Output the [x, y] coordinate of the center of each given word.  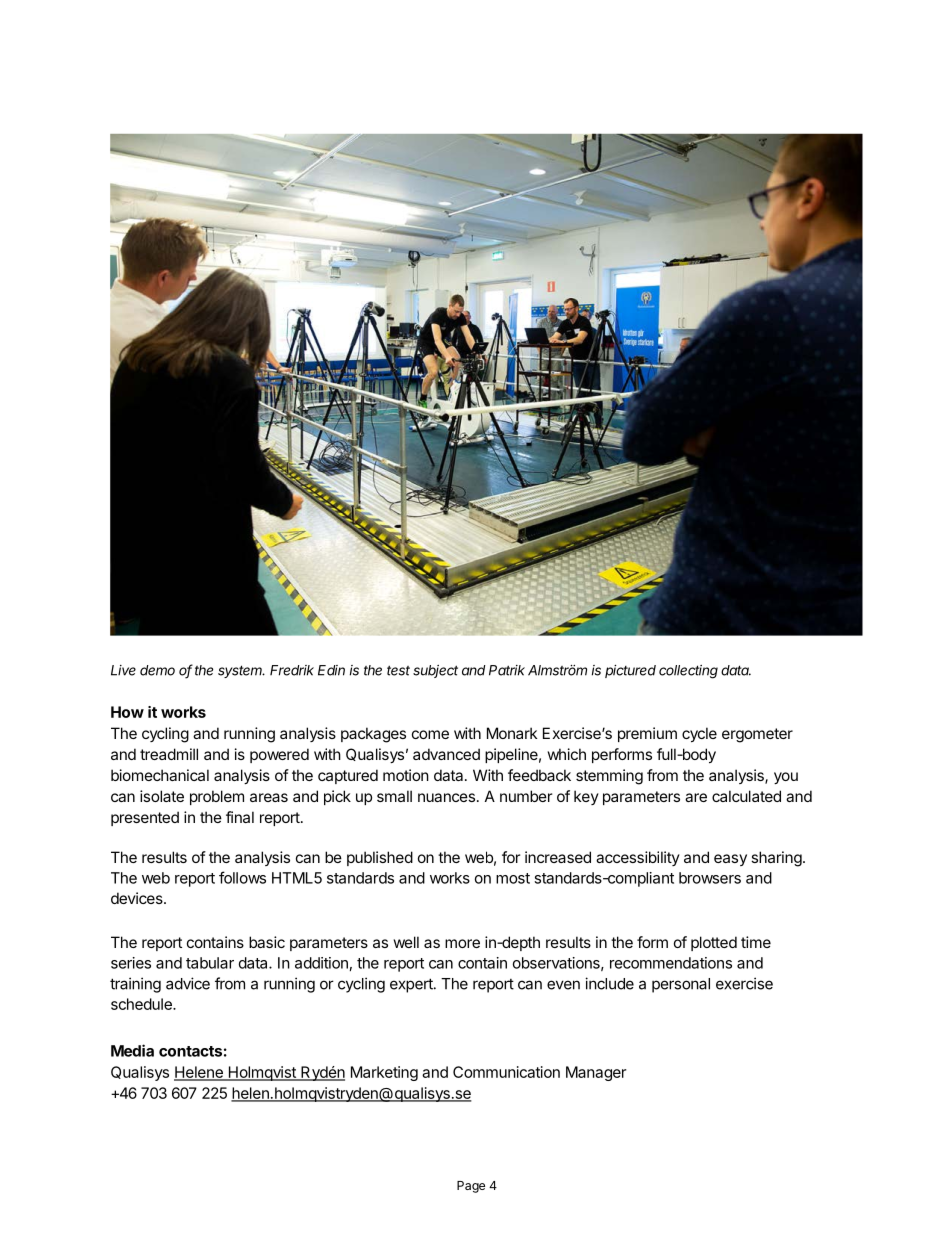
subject [435, 671]
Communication [506, 1072]
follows [242, 877]
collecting [688, 672]
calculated [746, 796]
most [513, 878]
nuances [446, 797]
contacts [190, 1051]
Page [471, 1187]
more [462, 943]
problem [217, 797]
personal [681, 985]
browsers [710, 878]
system [241, 671]
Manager [596, 1073]
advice [188, 983]
